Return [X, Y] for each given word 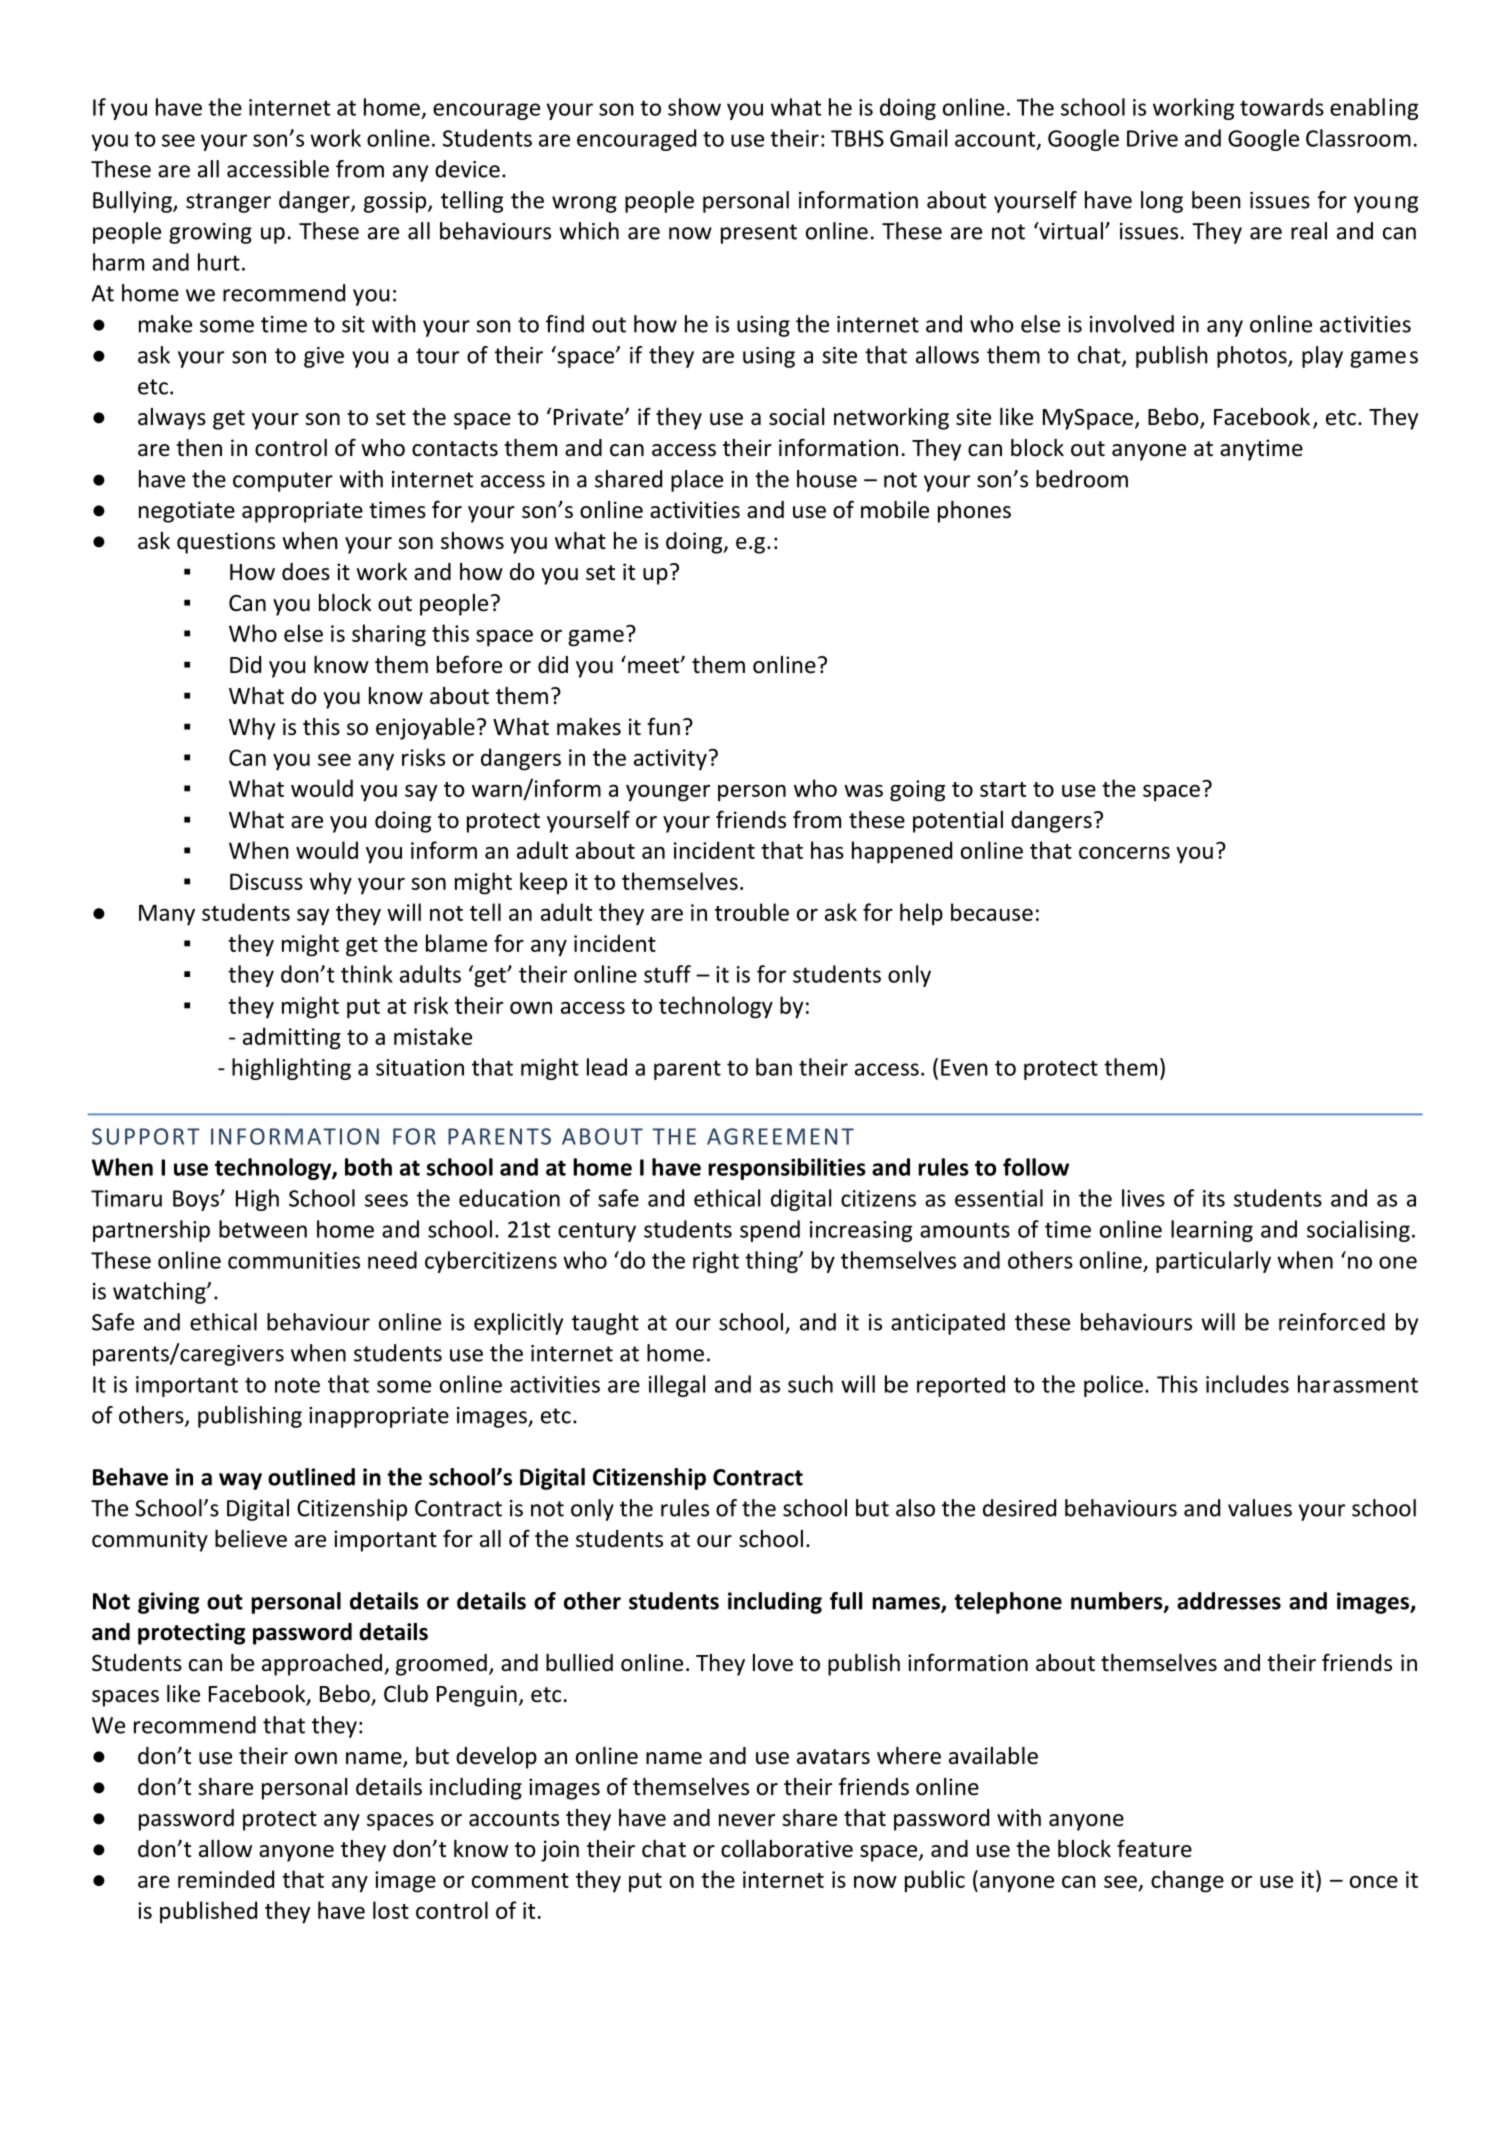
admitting [292, 1038]
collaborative [787, 1849]
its [1214, 1198]
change [1187, 1881]
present [759, 234]
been [1216, 200]
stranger [228, 203]
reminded [226, 1879]
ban [774, 1067]
